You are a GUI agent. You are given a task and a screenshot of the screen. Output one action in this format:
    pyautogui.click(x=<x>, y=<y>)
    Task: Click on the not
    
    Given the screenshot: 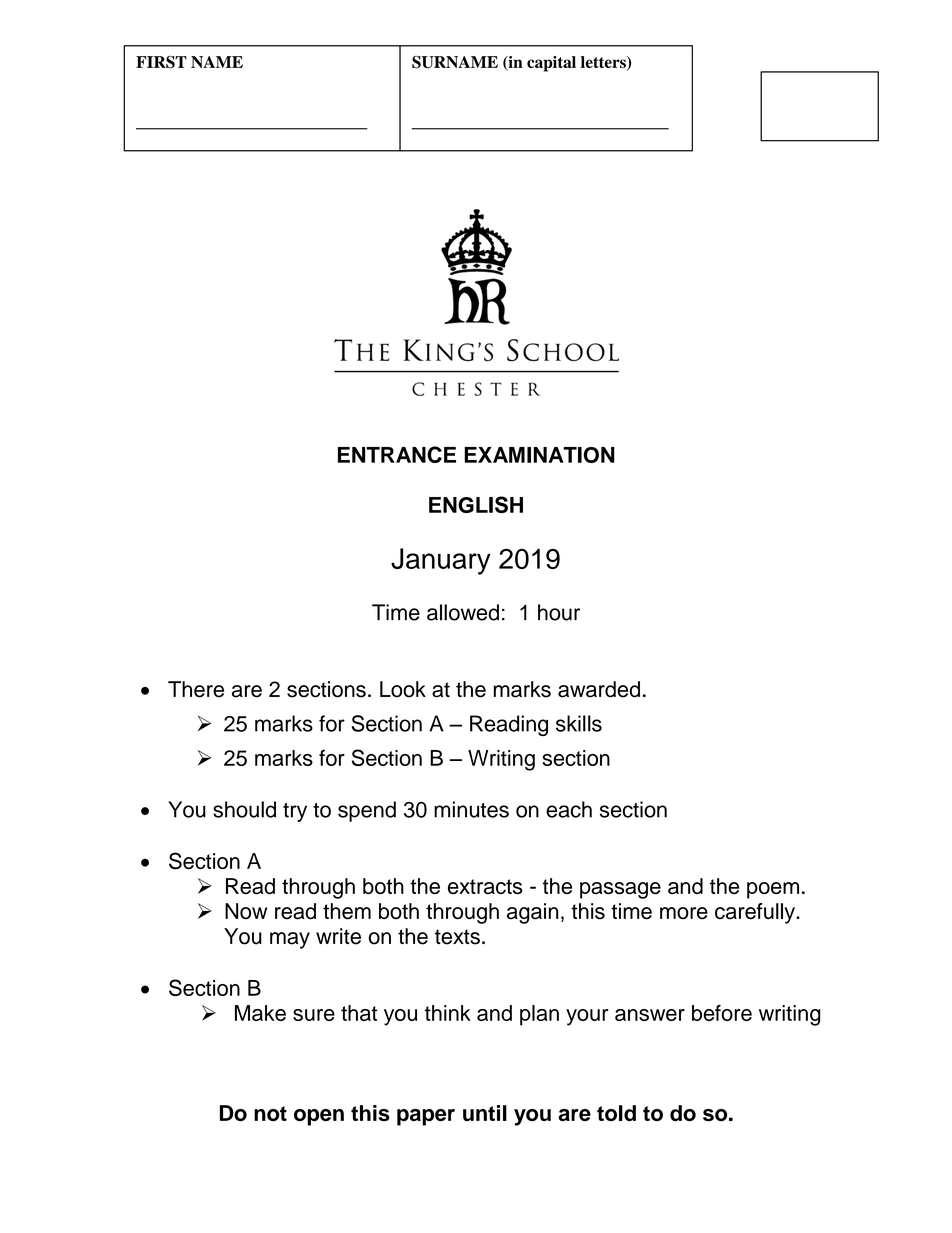 What is the action you would take?
    pyautogui.click(x=270, y=1114)
